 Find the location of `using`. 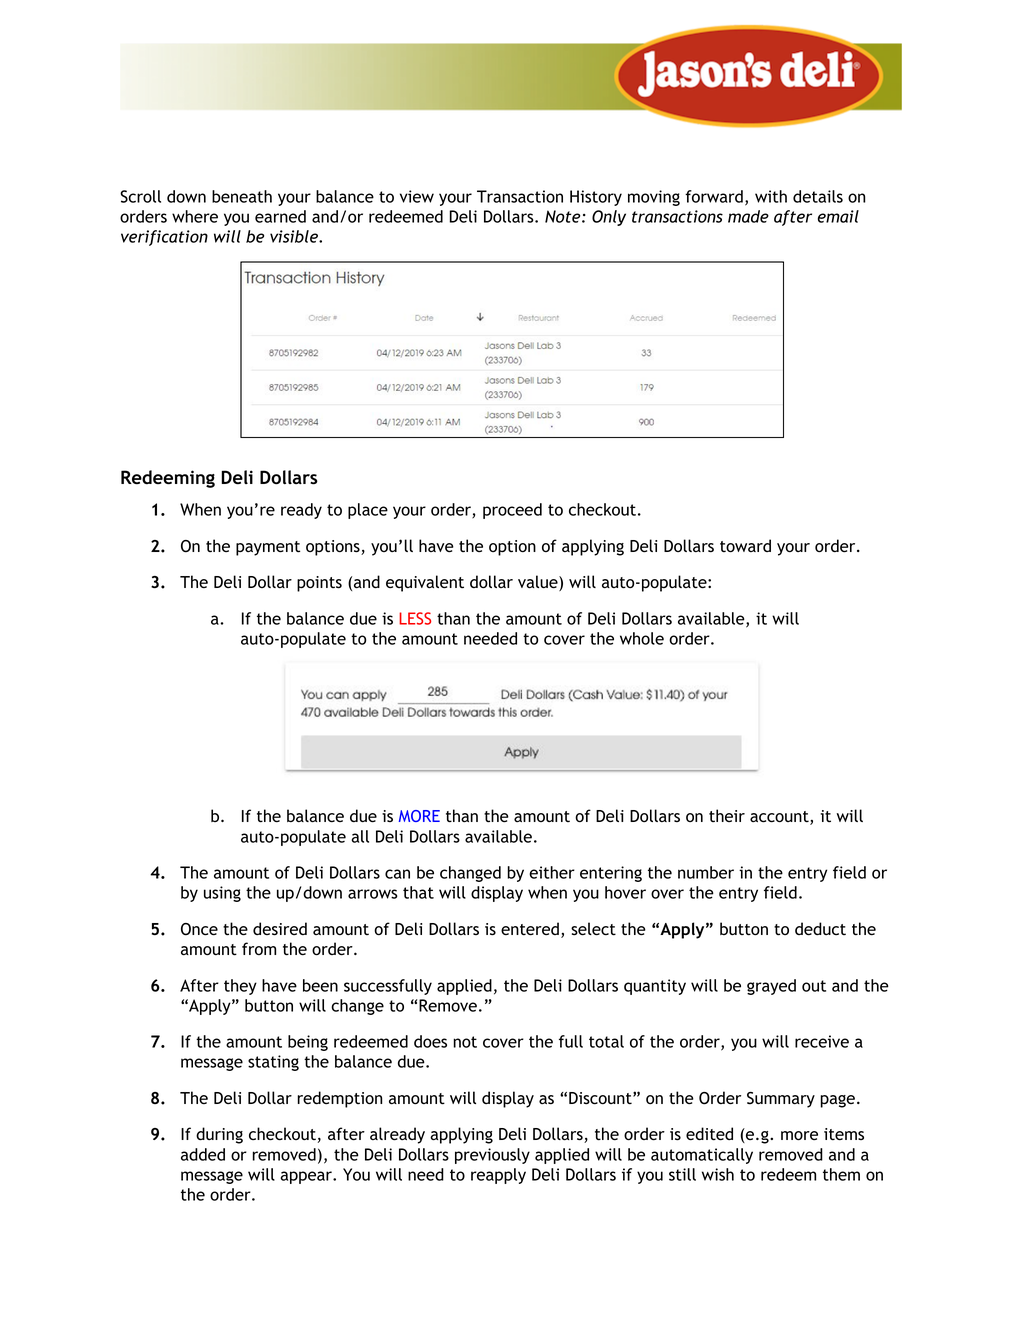

using is located at coordinates (222, 894).
